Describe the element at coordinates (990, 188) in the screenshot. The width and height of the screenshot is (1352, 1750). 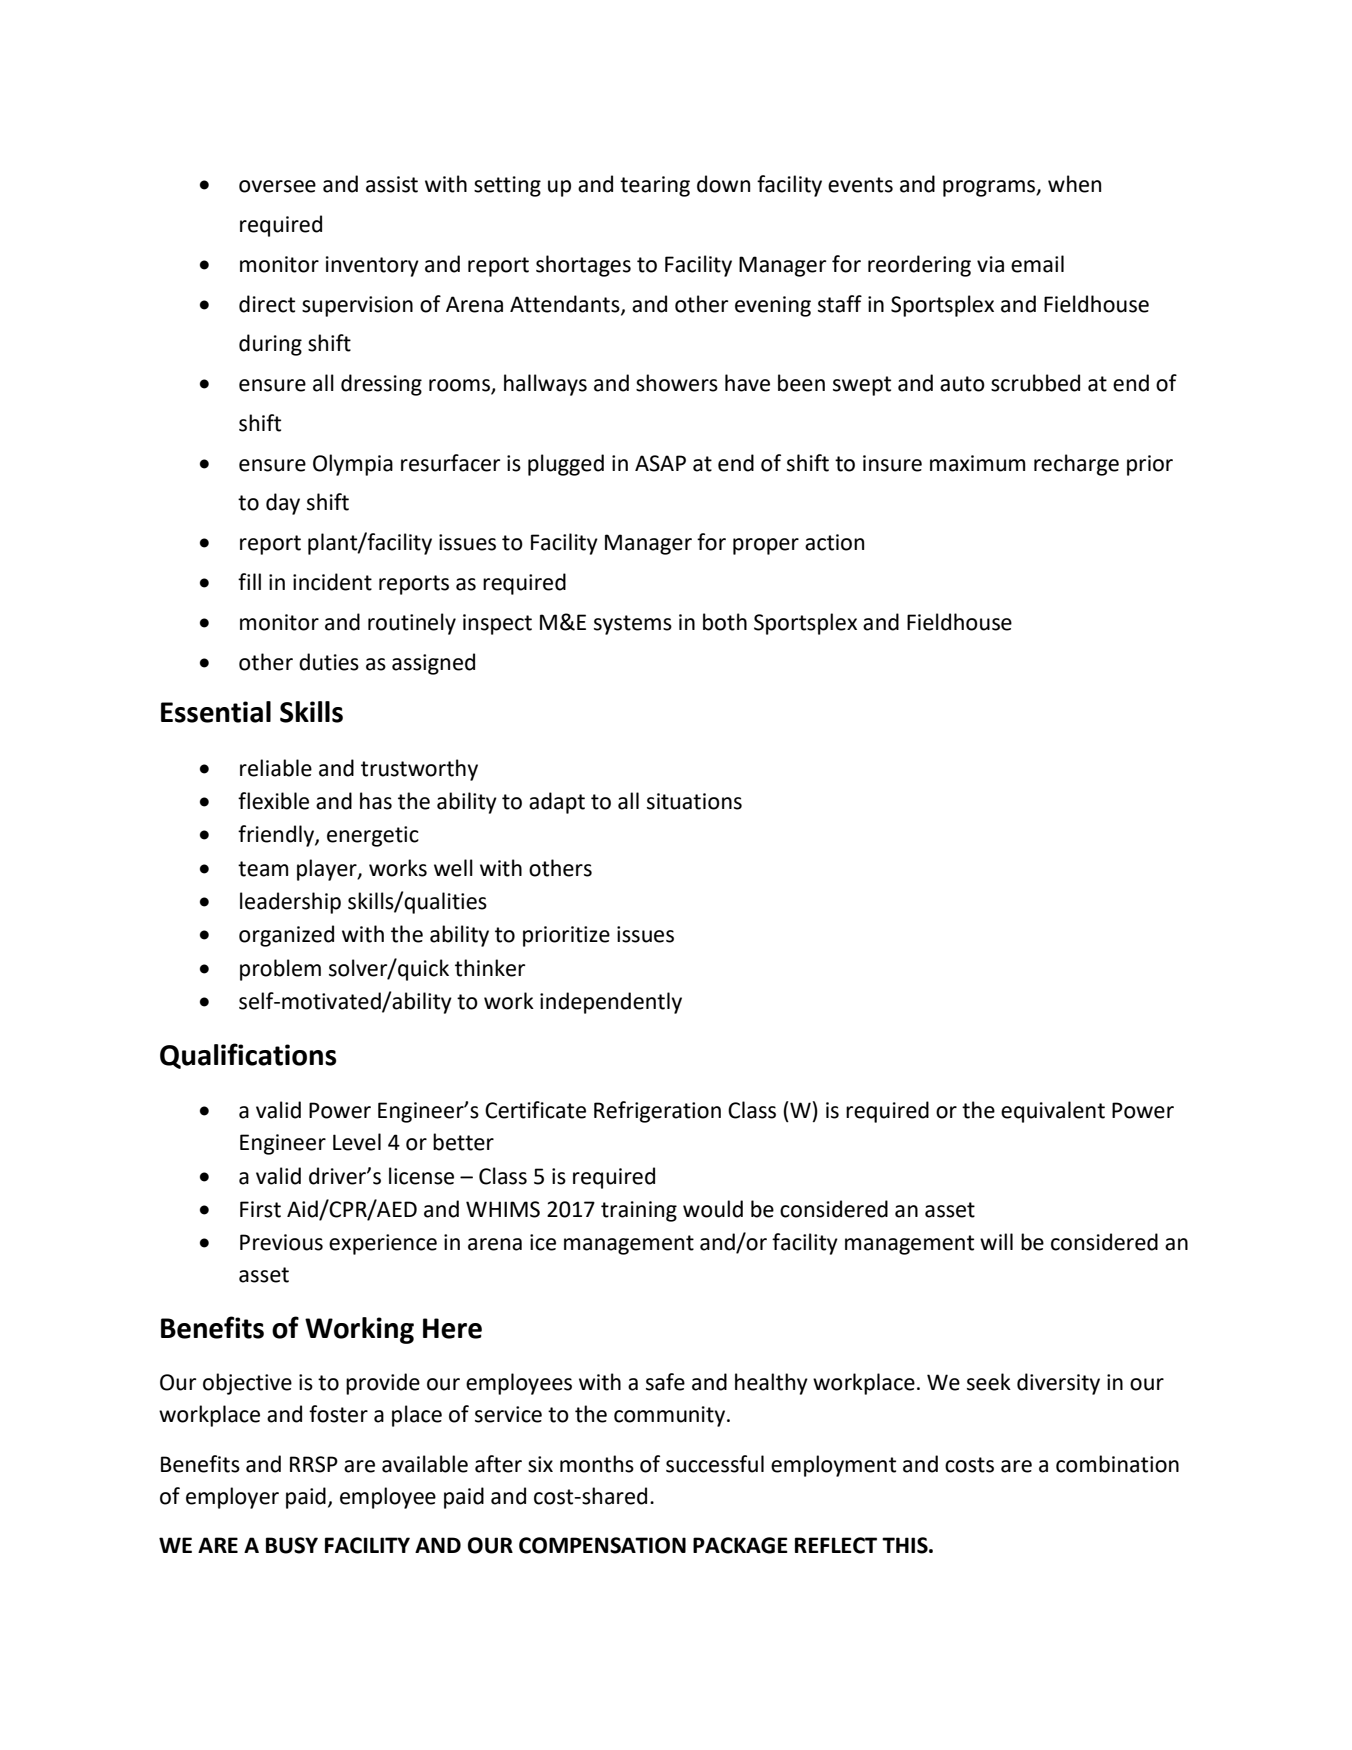
I see `programs` at that location.
